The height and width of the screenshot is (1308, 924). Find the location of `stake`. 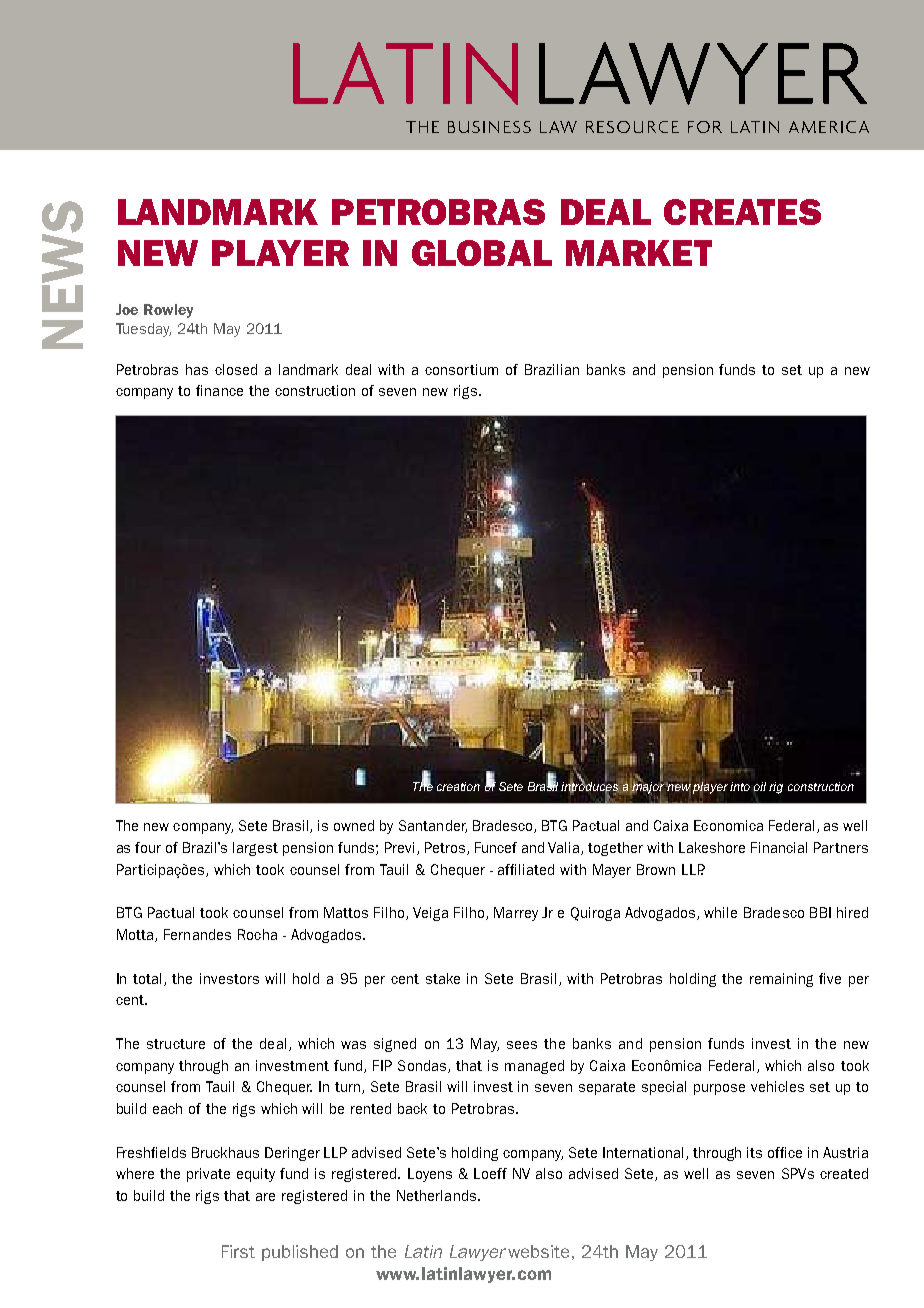

stake is located at coordinates (443, 978).
